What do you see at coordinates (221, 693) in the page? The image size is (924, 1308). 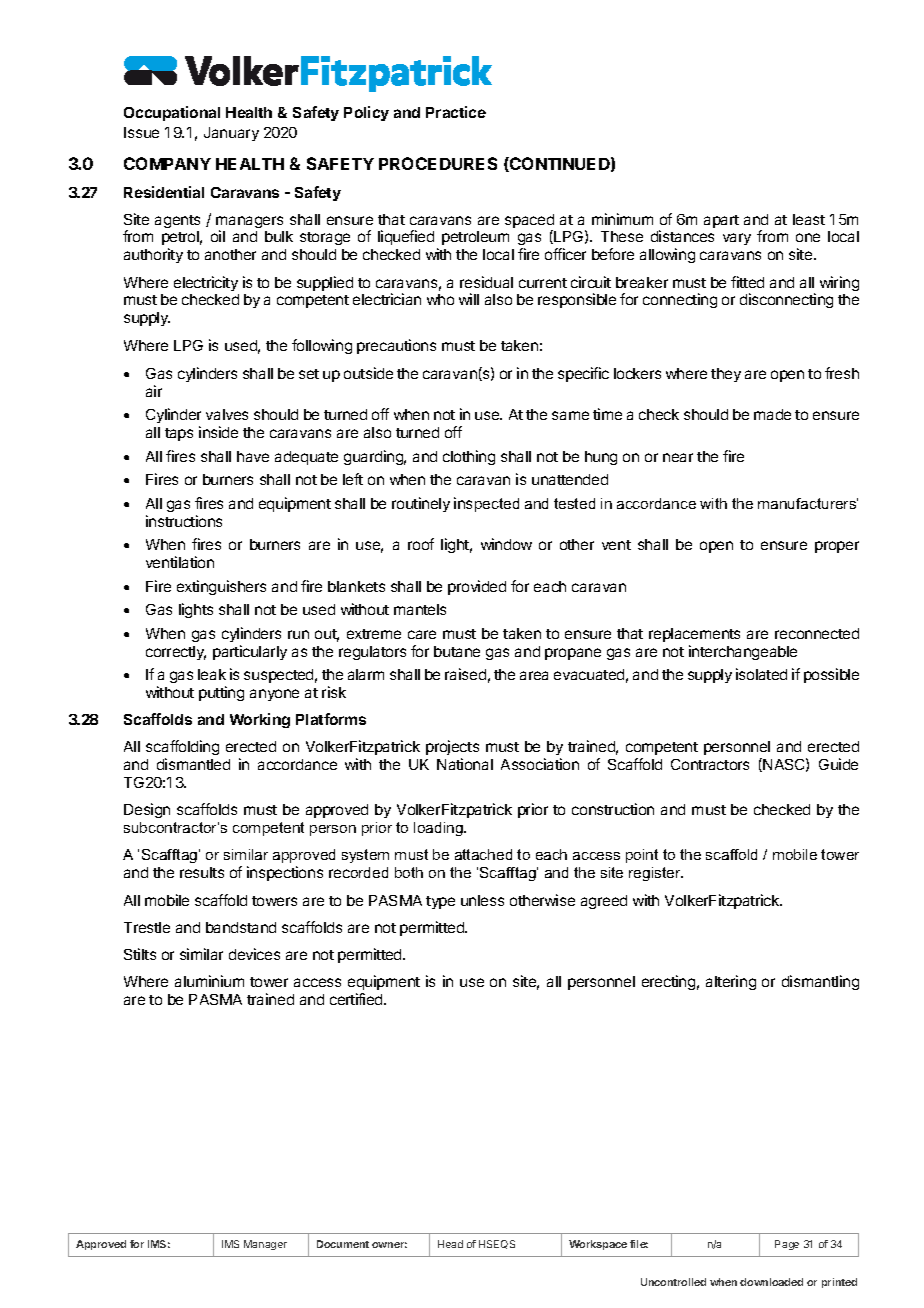 I see `putting` at bounding box center [221, 693].
